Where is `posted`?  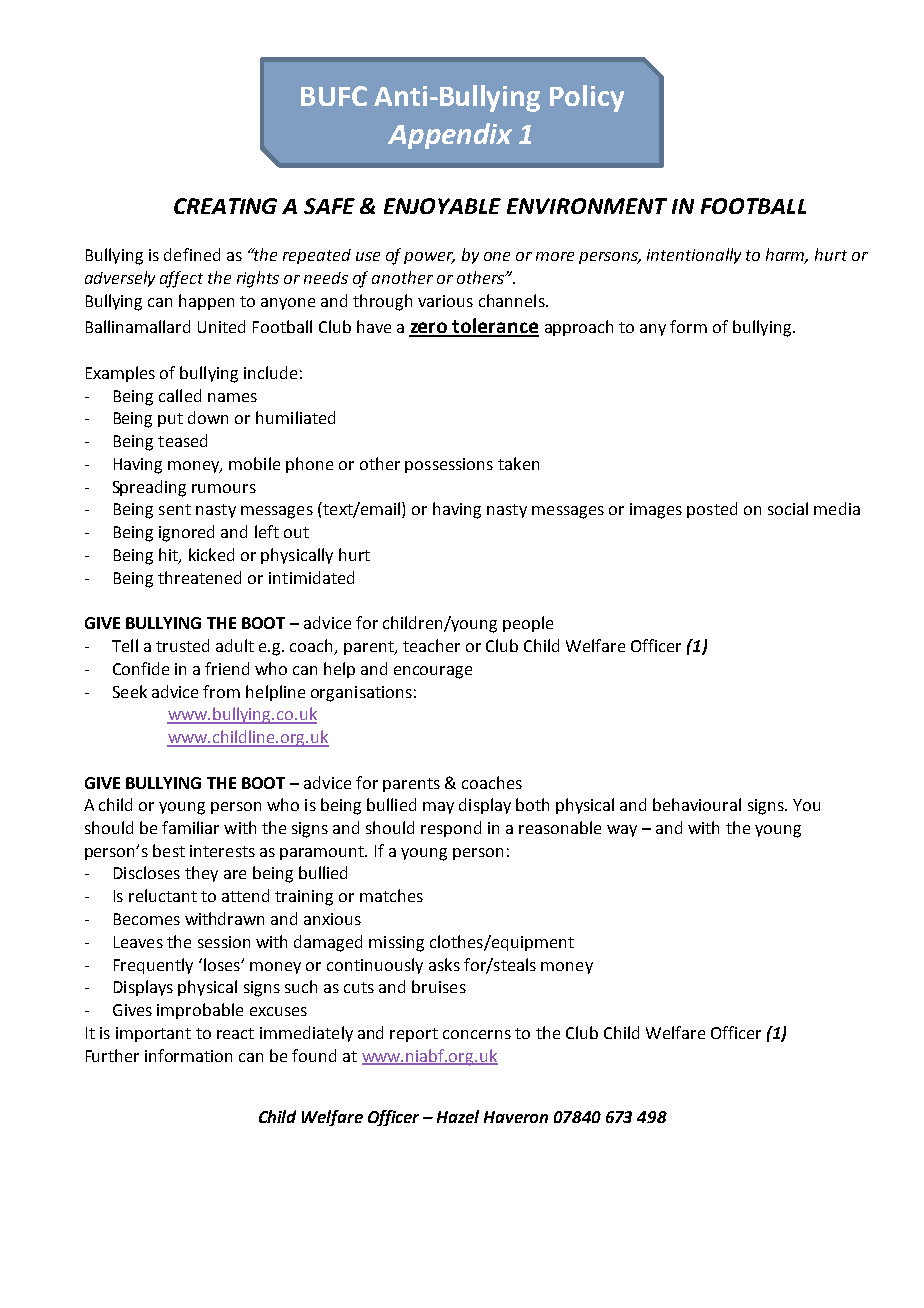 posted is located at coordinates (712, 510).
